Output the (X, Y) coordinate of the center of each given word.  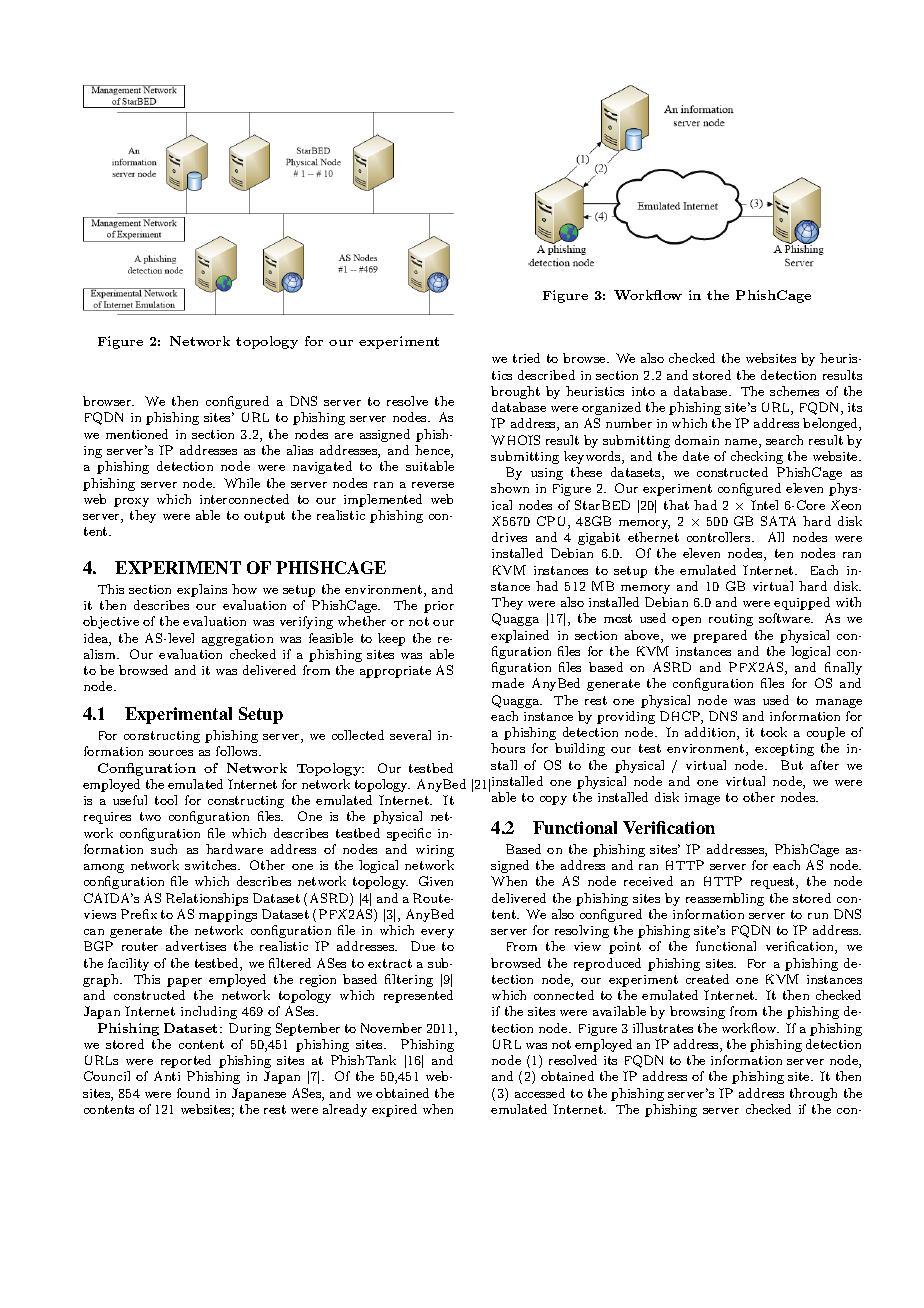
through (813, 1094)
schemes (794, 391)
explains (202, 590)
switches (212, 865)
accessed (540, 1093)
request (774, 883)
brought (515, 392)
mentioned (137, 434)
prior (439, 607)
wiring (435, 851)
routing (731, 620)
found (193, 1093)
